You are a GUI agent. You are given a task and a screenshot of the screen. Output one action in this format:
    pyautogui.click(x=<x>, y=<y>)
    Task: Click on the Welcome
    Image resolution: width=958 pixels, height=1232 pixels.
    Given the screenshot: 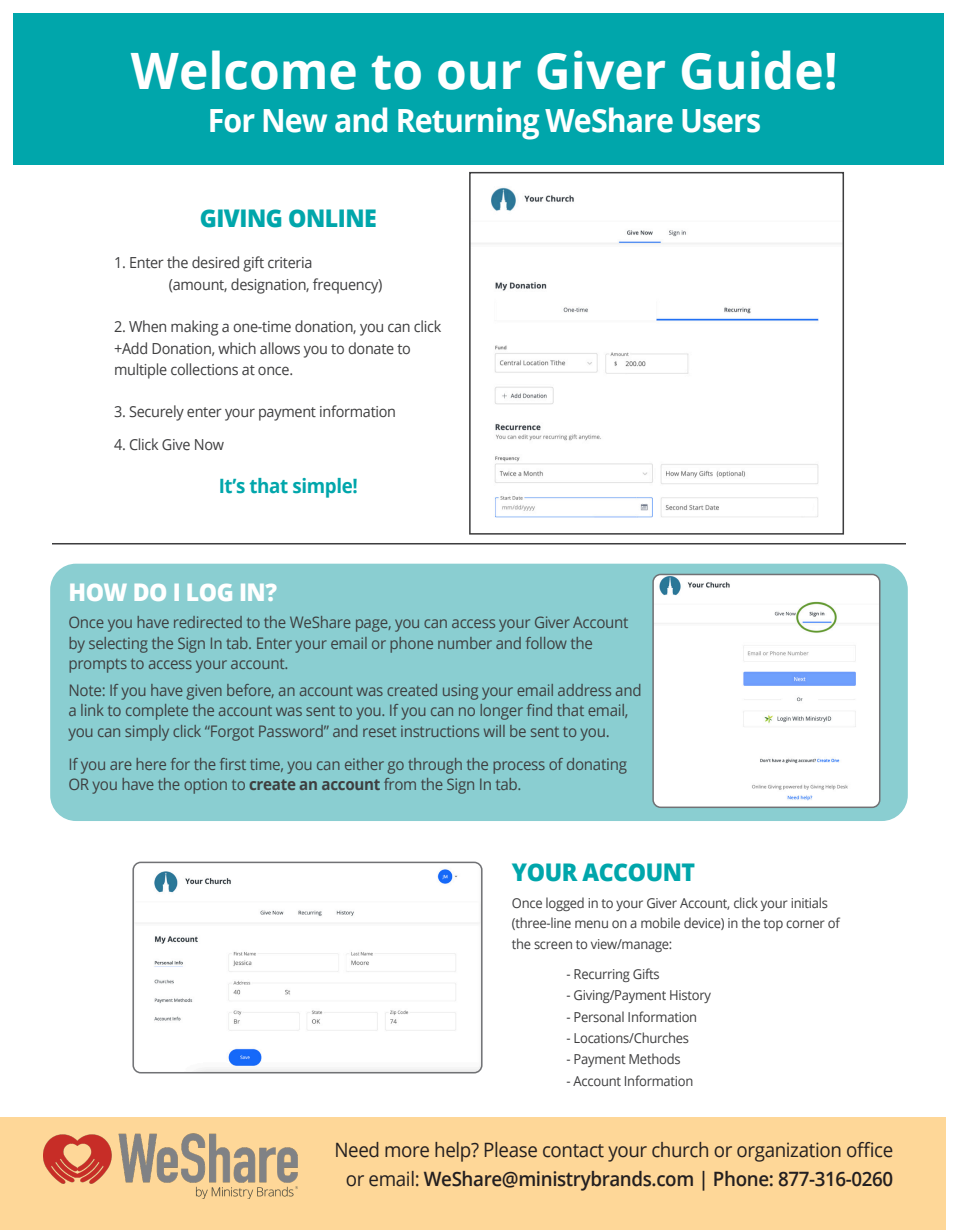 What is the action you would take?
    pyautogui.click(x=243, y=70)
